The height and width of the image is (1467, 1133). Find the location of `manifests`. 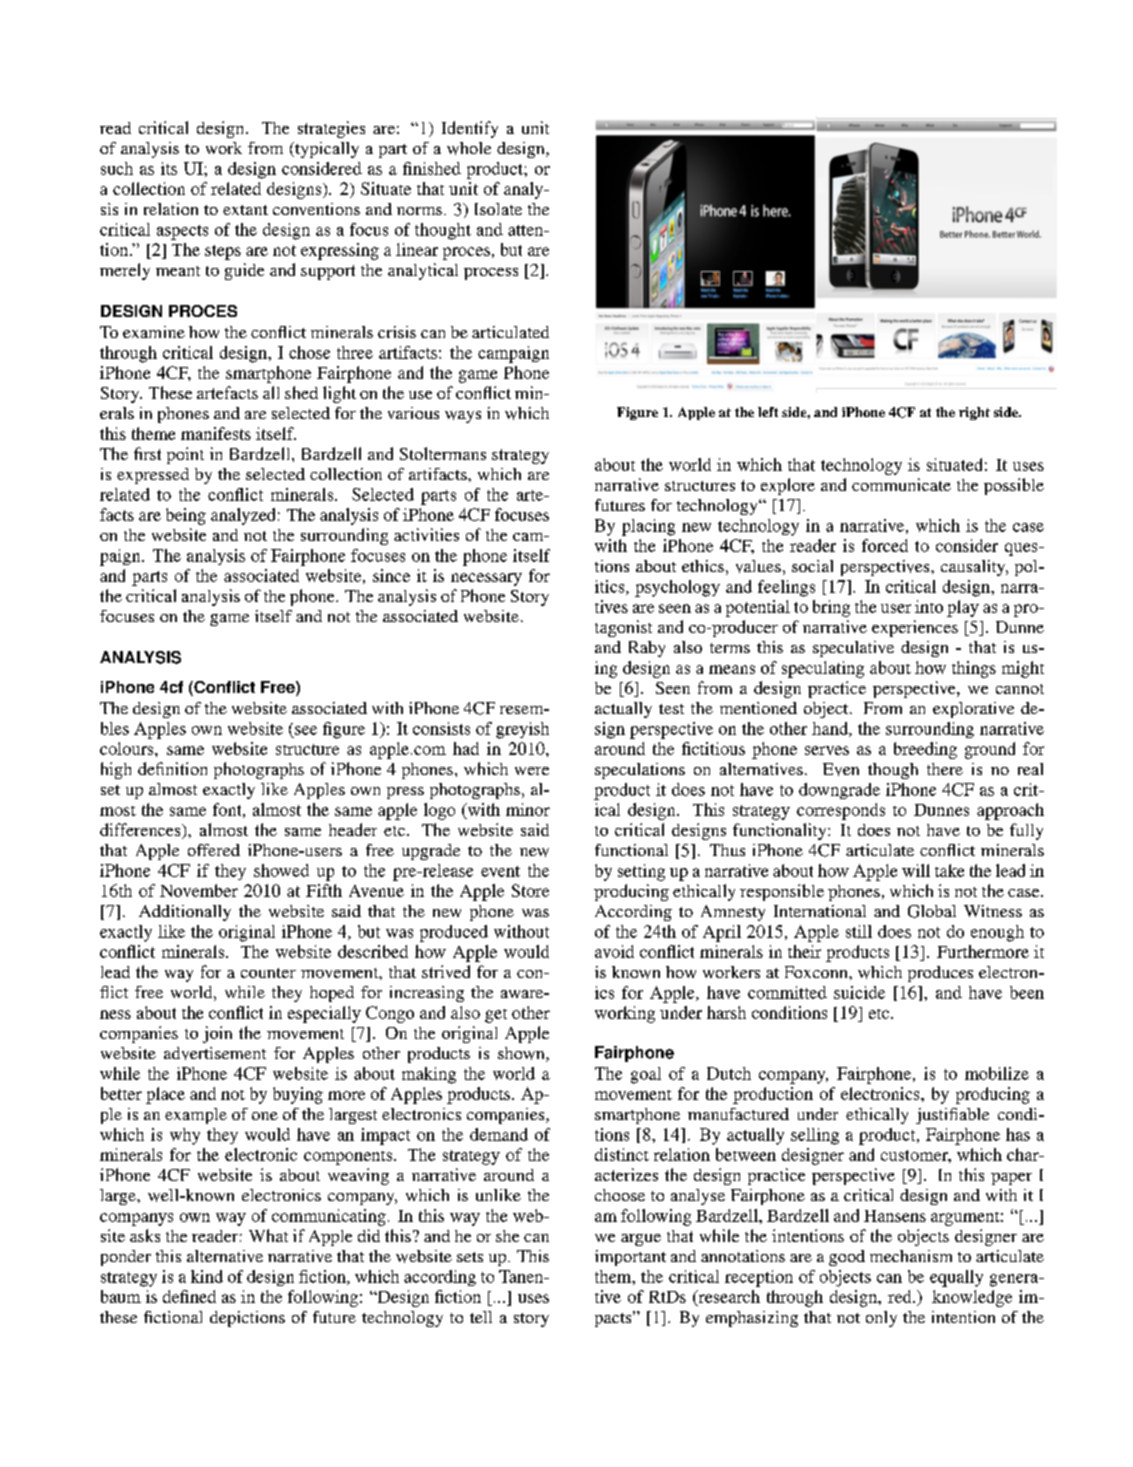

manifests is located at coordinates (216, 433).
